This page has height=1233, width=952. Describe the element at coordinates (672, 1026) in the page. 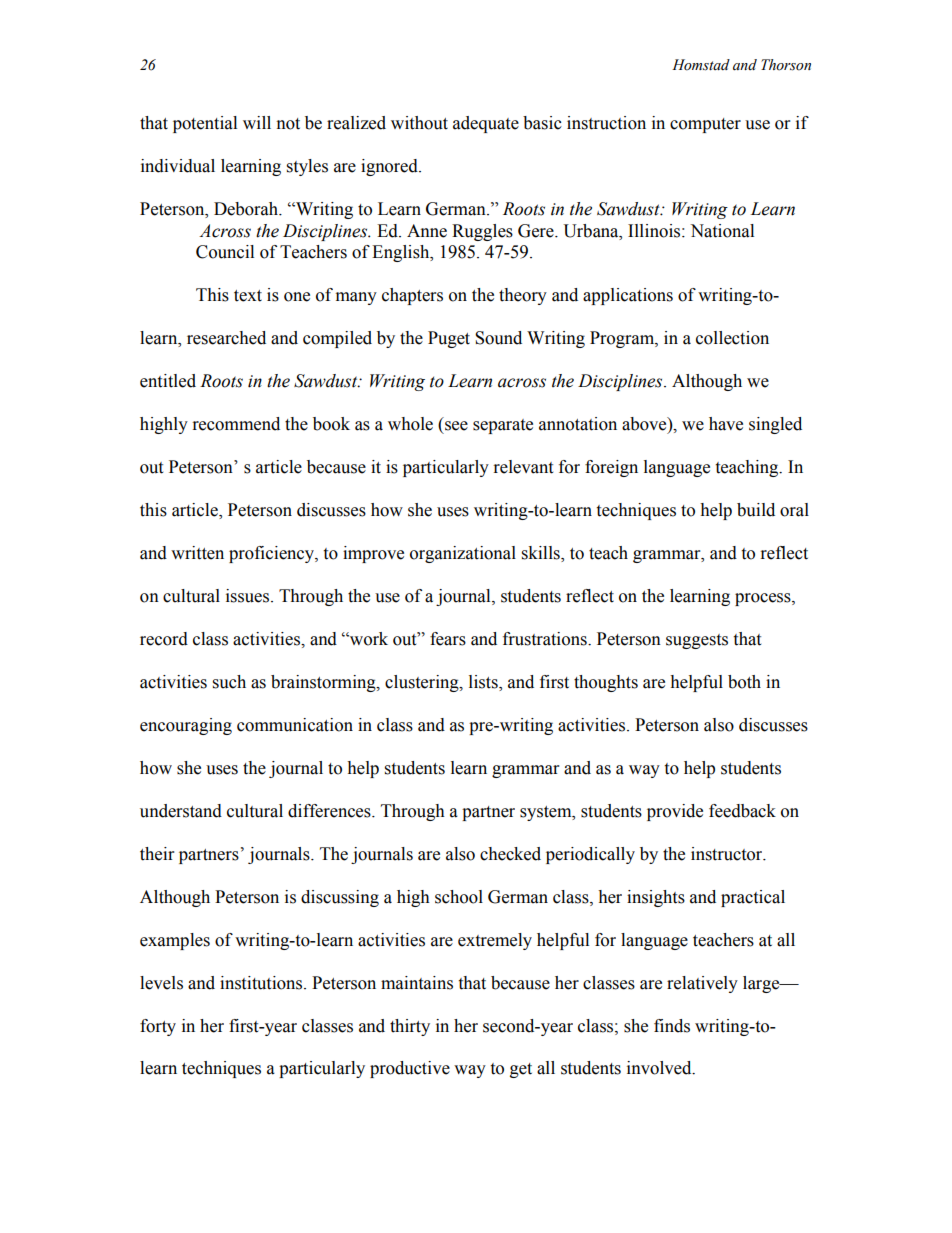

I see `finds` at that location.
